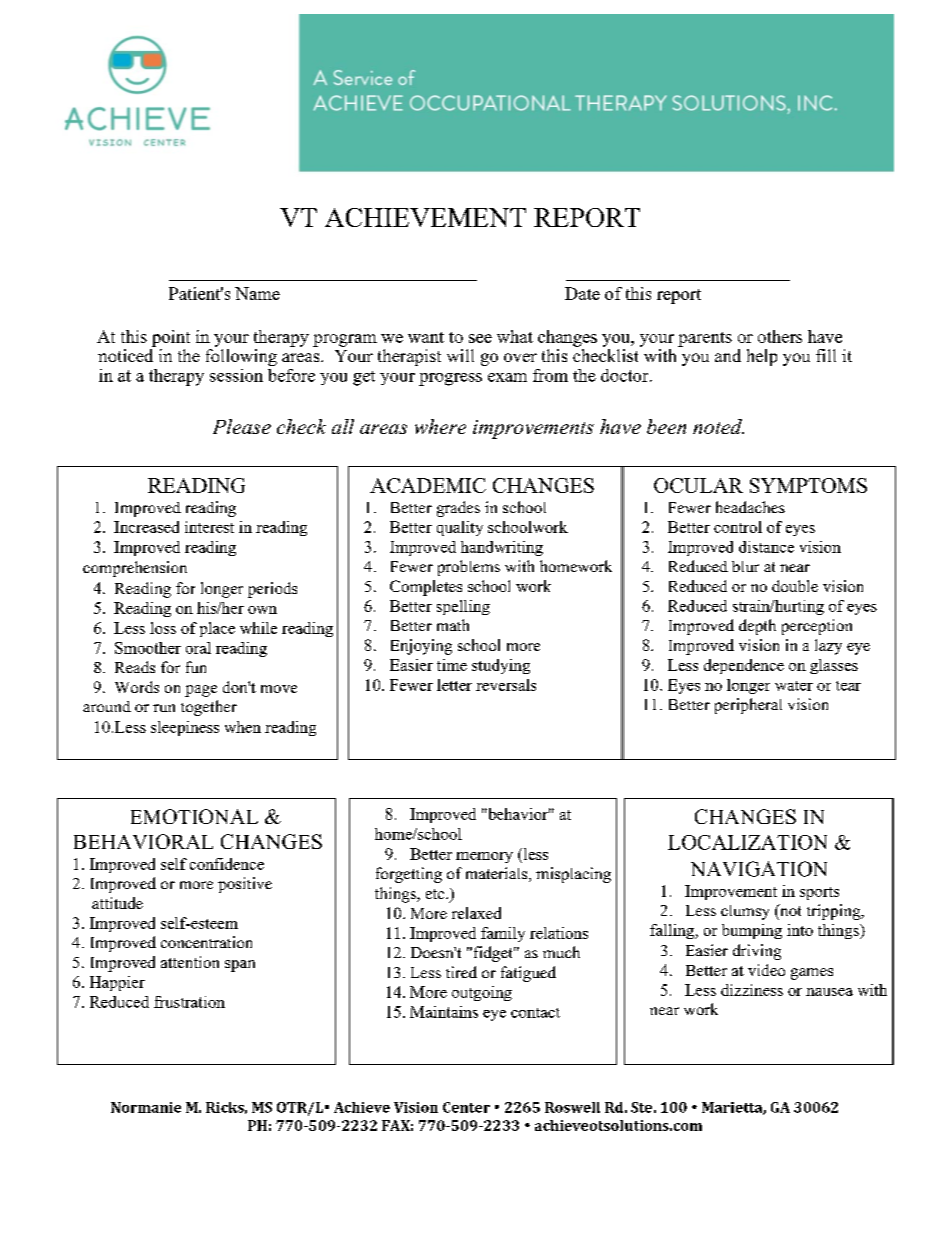 The image size is (952, 1233). What do you see at coordinates (752, 990) in the image?
I see `dizziness` at bounding box center [752, 990].
